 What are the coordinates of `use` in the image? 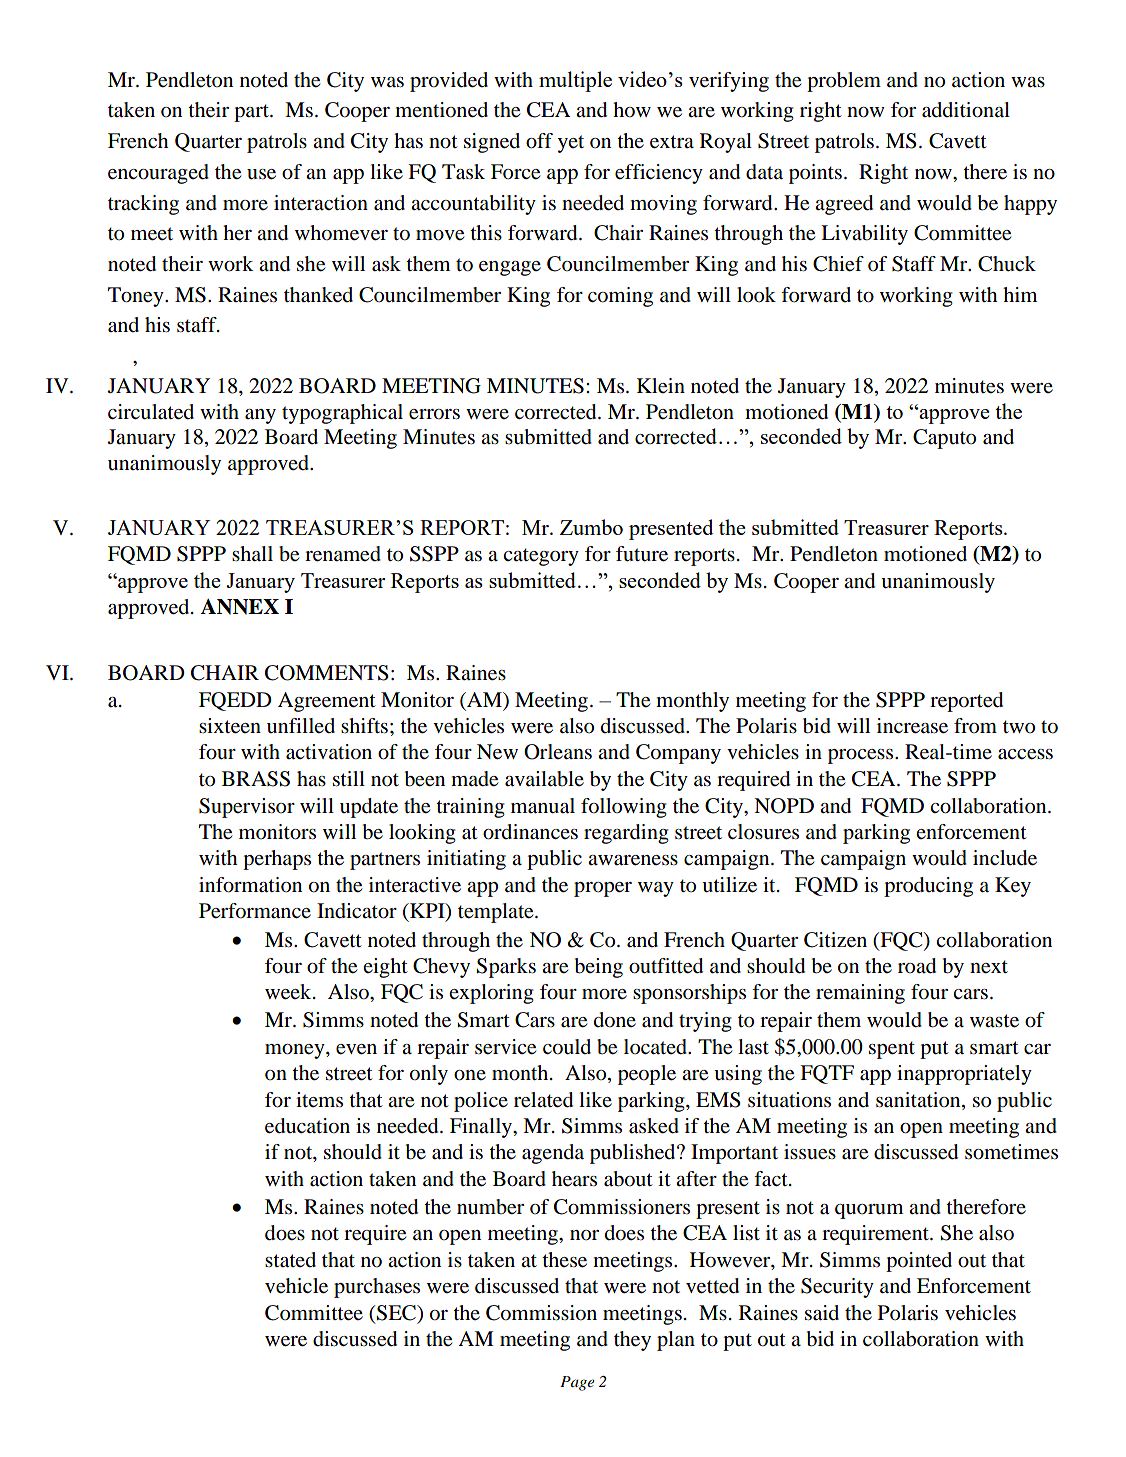 It's located at (261, 174).
